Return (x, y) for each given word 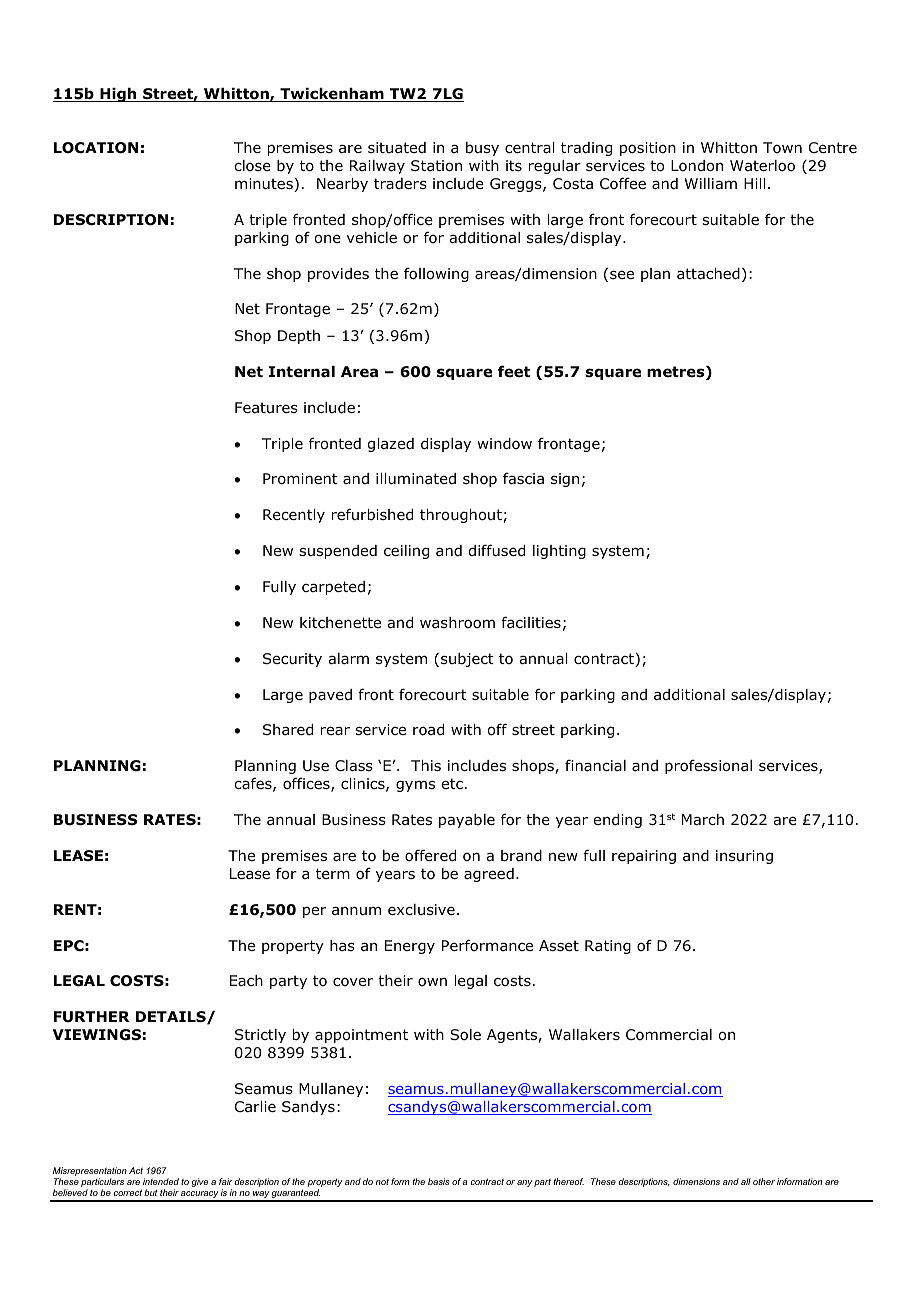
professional (708, 766)
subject (467, 660)
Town (782, 148)
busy (482, 149)
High (118, 95)
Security (292, 660)
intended (161, 1181)
